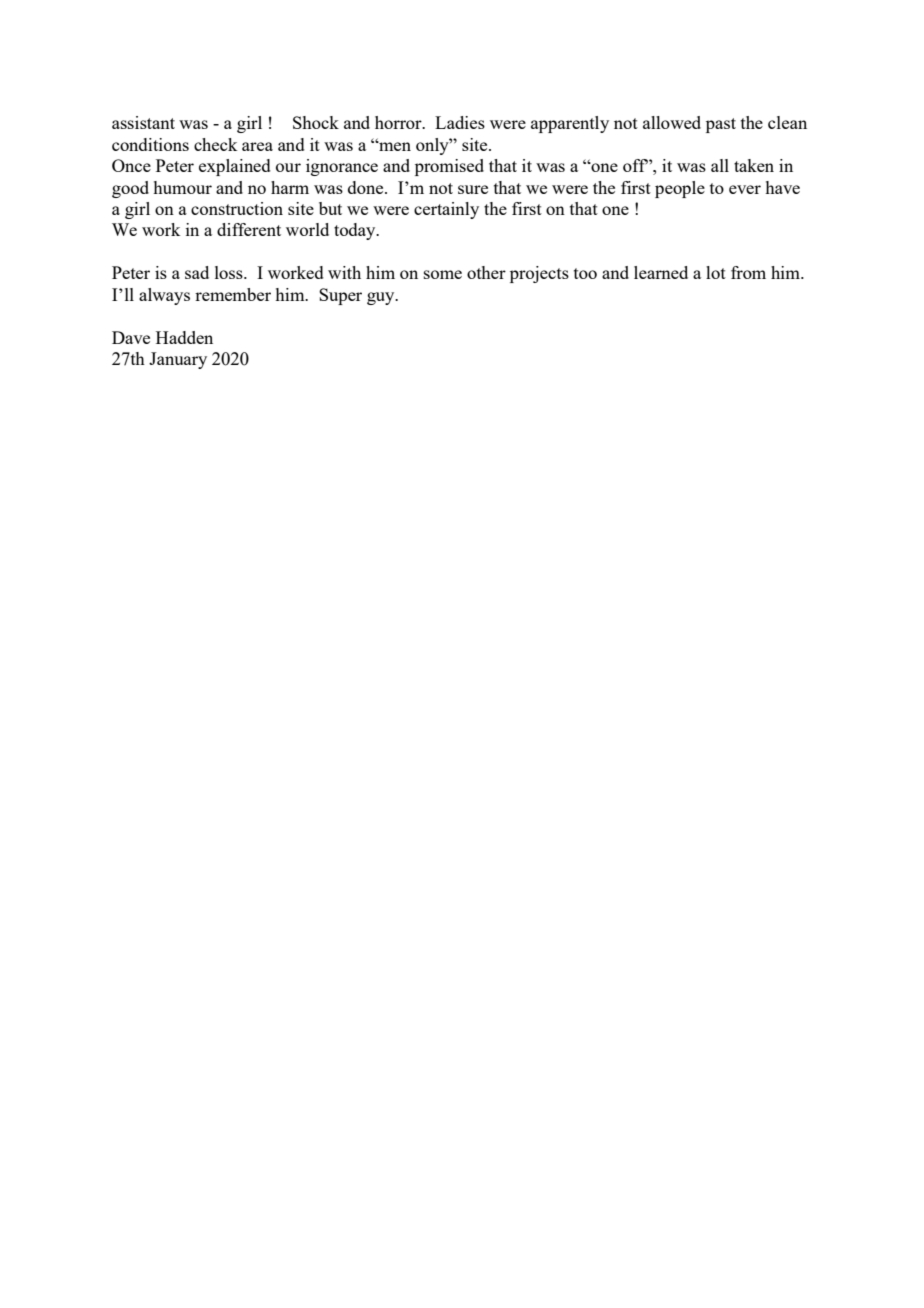 The width and height of the image is (924, 1308). What do you see at coordinates (356, 231) in the image?
I see `today` at bounding box center [356, 231].
